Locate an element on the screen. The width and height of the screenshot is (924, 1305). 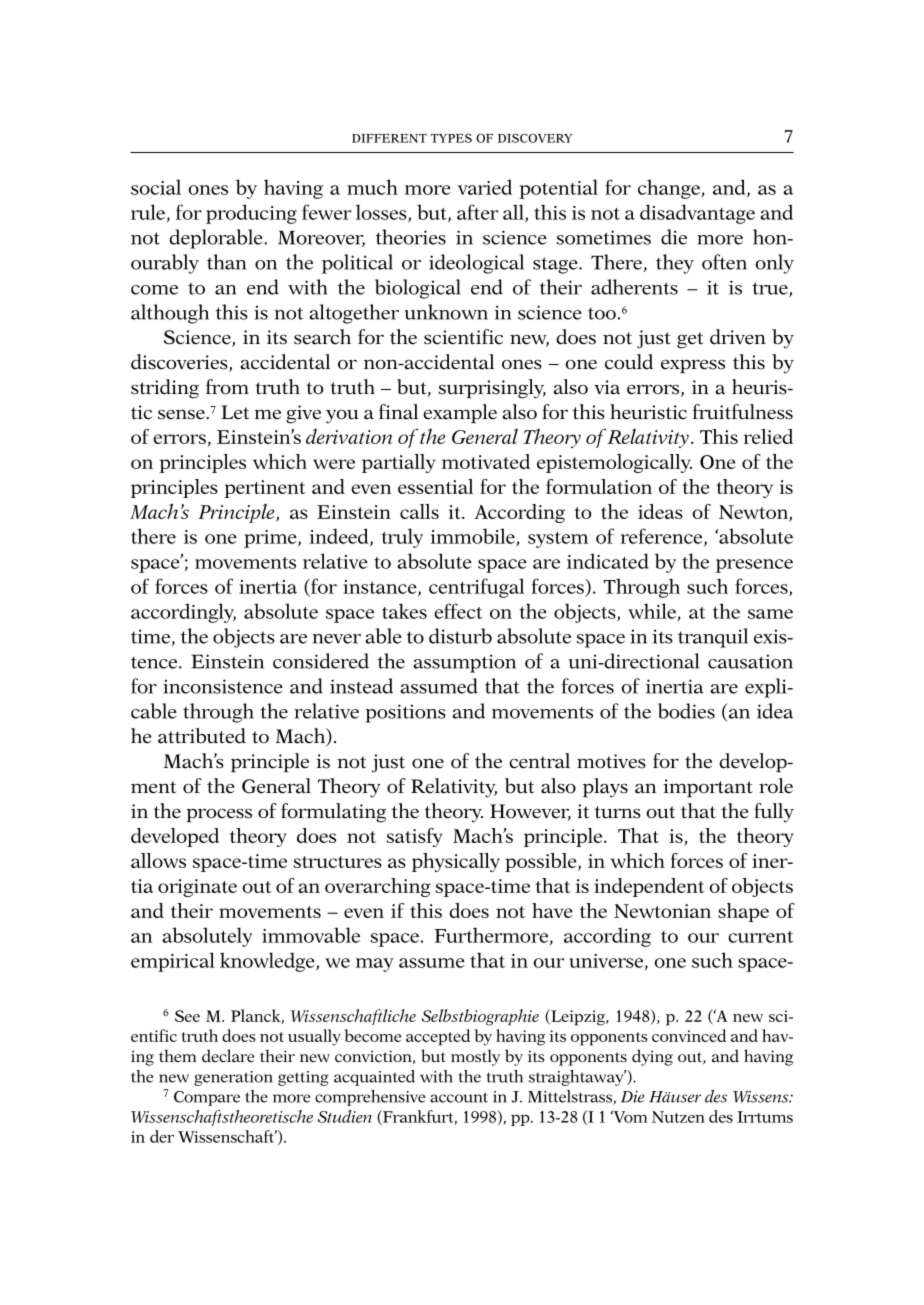
disadvantage is located at coordinates (697, 214).
